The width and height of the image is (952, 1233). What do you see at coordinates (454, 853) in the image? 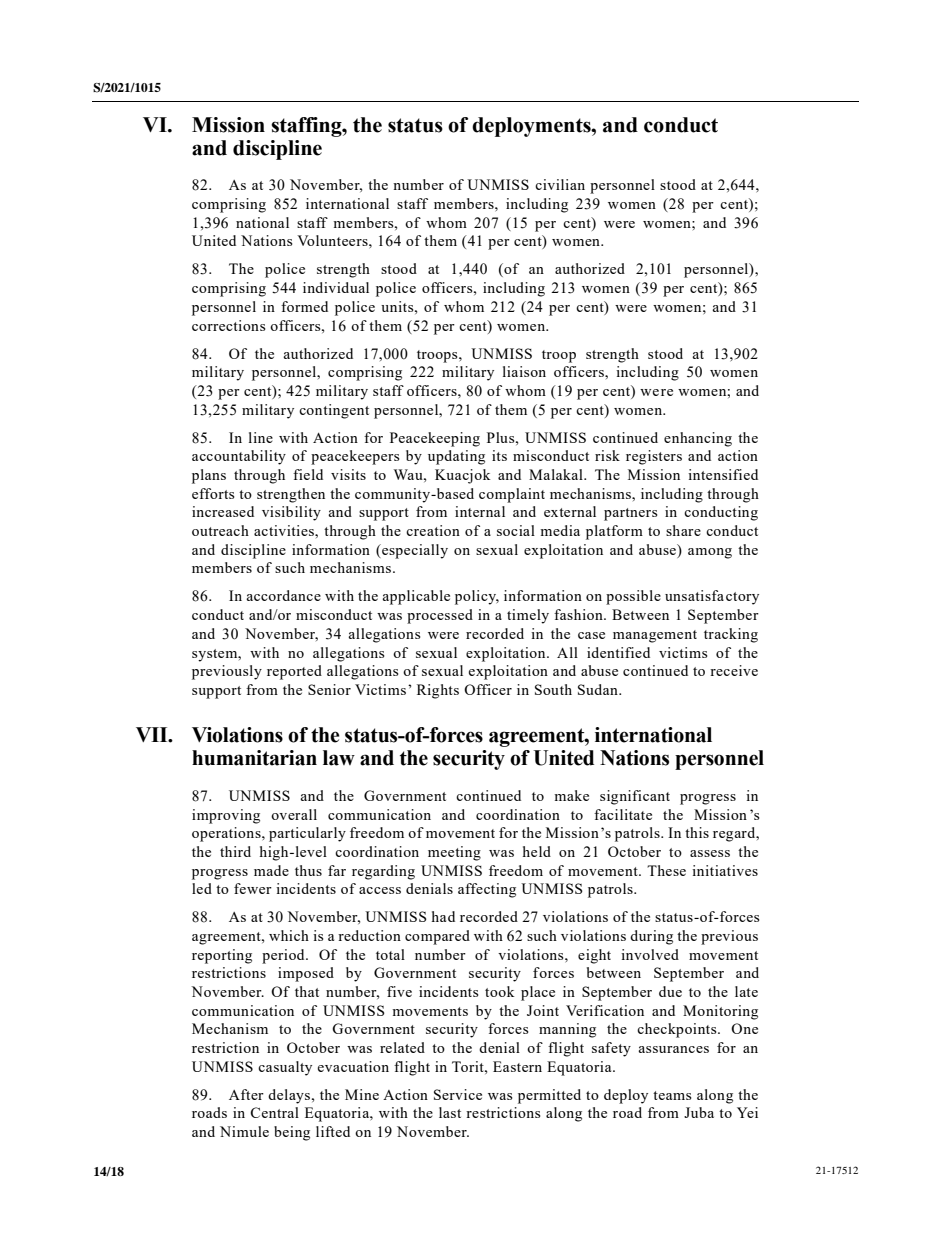
I see `meeting` at bounding box center [454, 853].
